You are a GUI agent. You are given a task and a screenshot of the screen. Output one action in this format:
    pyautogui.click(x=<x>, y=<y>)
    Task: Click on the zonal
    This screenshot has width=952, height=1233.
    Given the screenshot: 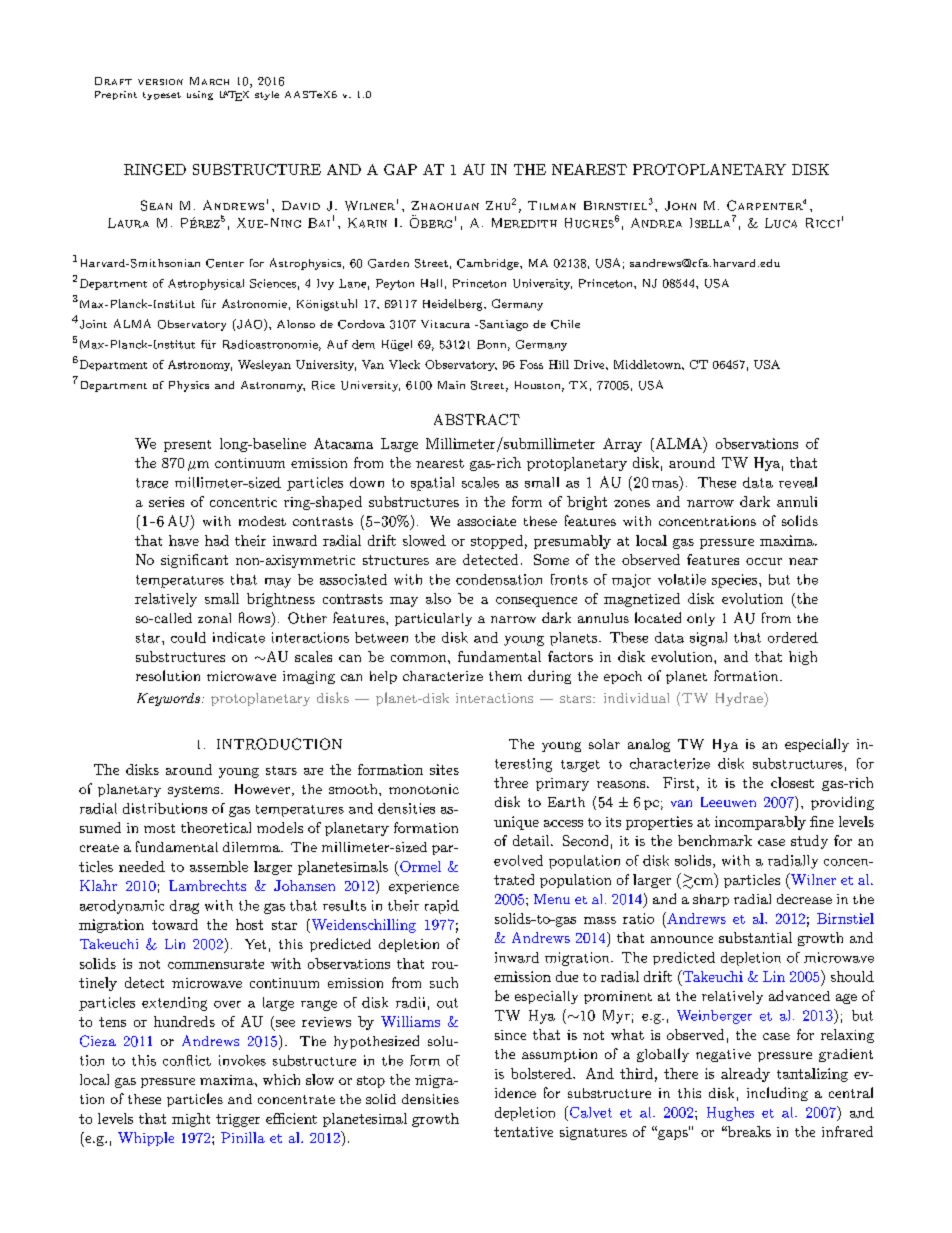 What is the action you would take?
    pyautogui.click(x=214, y=618)
